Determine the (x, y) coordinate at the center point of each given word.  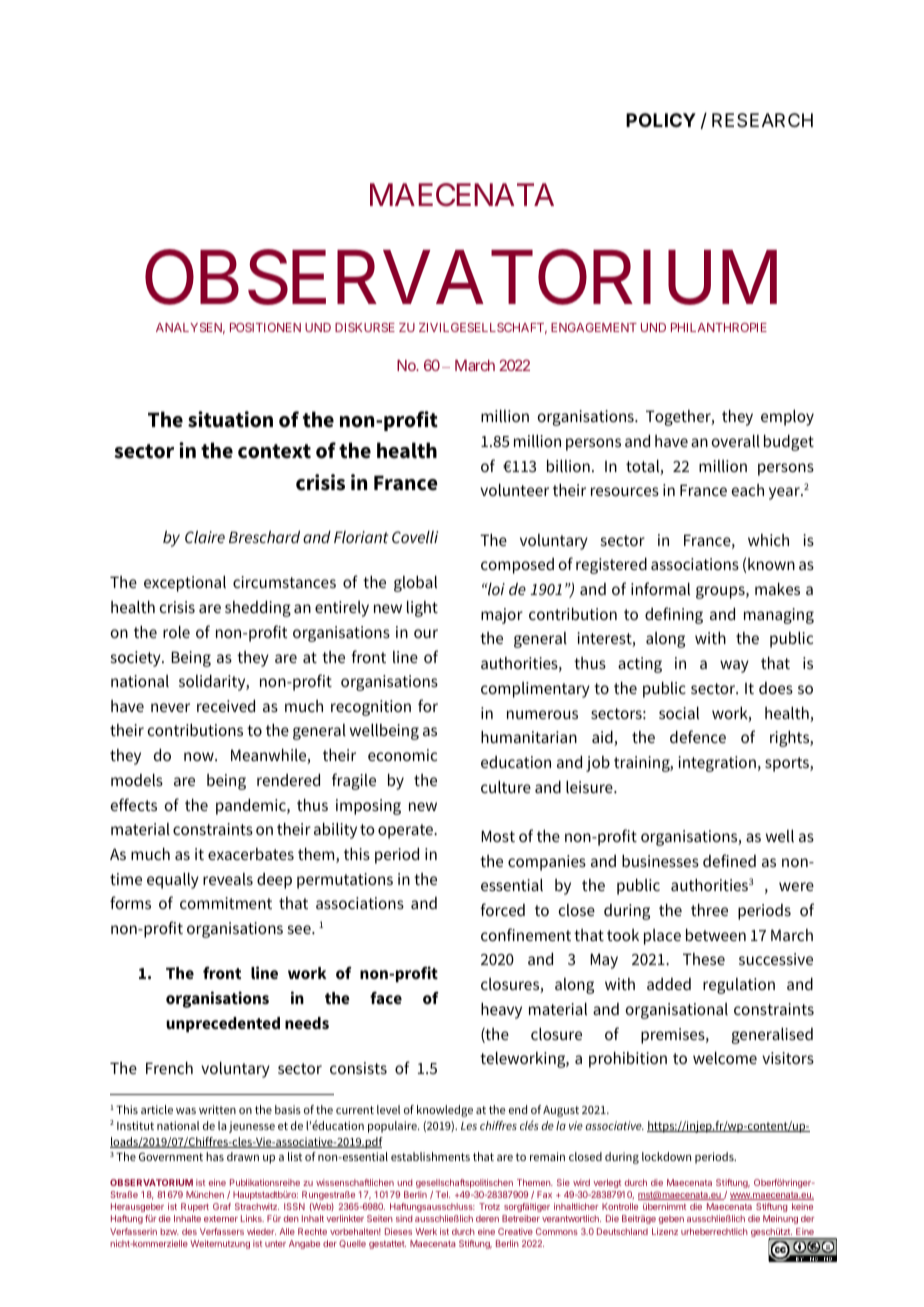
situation (230, 419)
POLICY (661, 120)
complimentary (535, 690)
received (226, 705)
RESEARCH (762, 120)
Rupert (195, 1207)
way (734, 666)
